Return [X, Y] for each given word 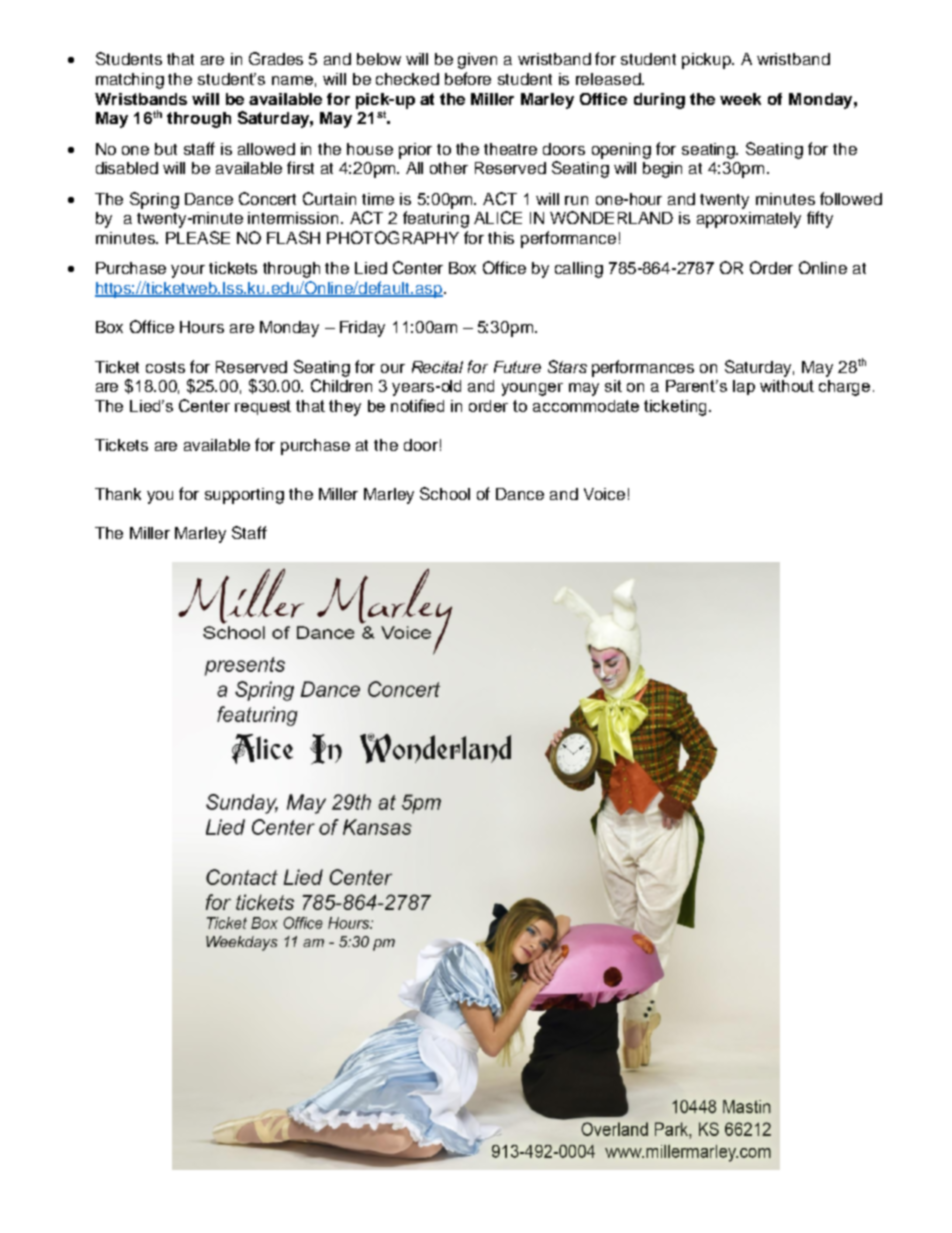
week [740, 99]
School [445, 493]
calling [579, 270]
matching [130, 81]
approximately [749, 220]
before [468, 78]
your [188, 271]
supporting [244, 496]
